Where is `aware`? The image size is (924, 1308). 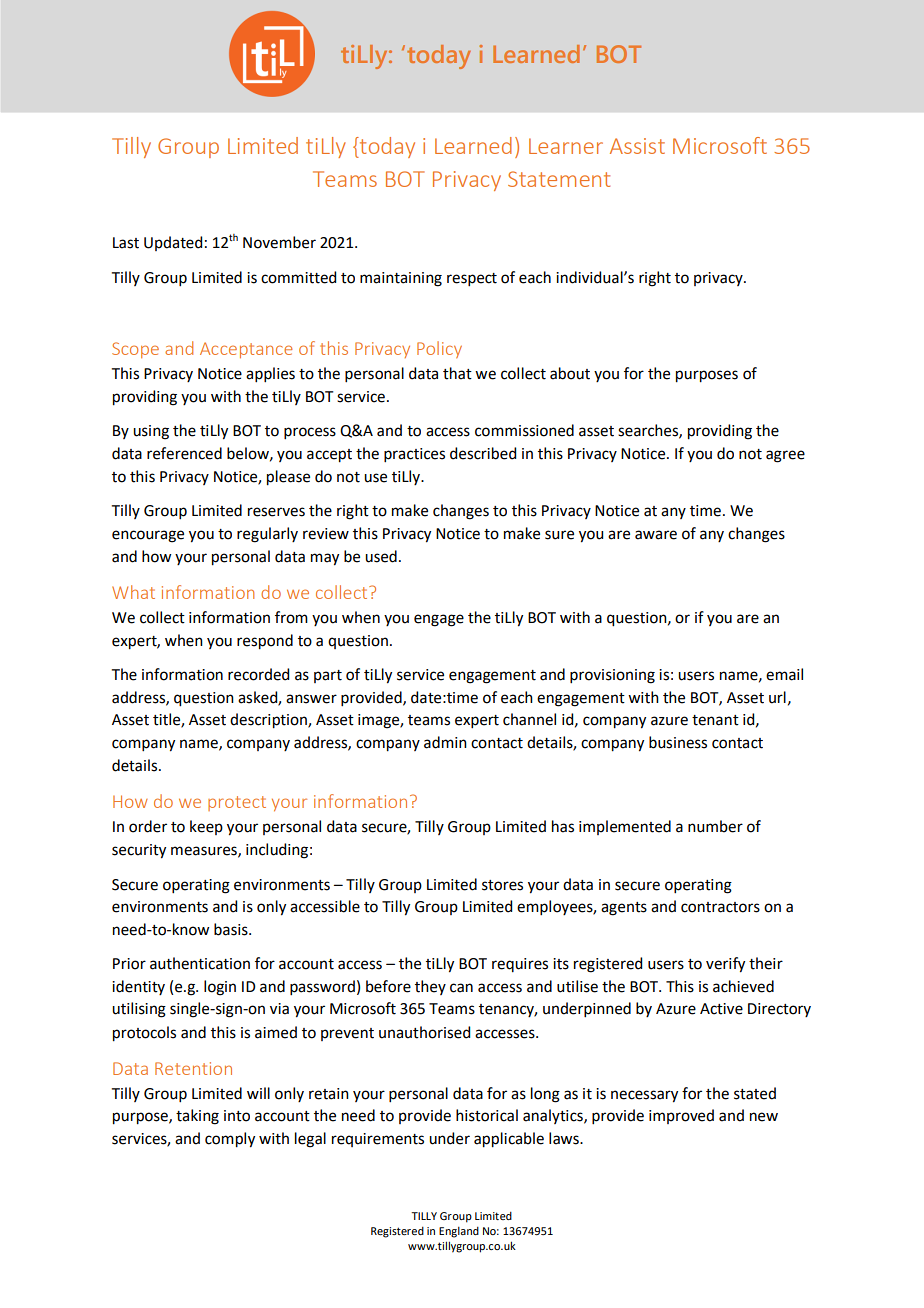
aware is located at coordinates (656, 535).
